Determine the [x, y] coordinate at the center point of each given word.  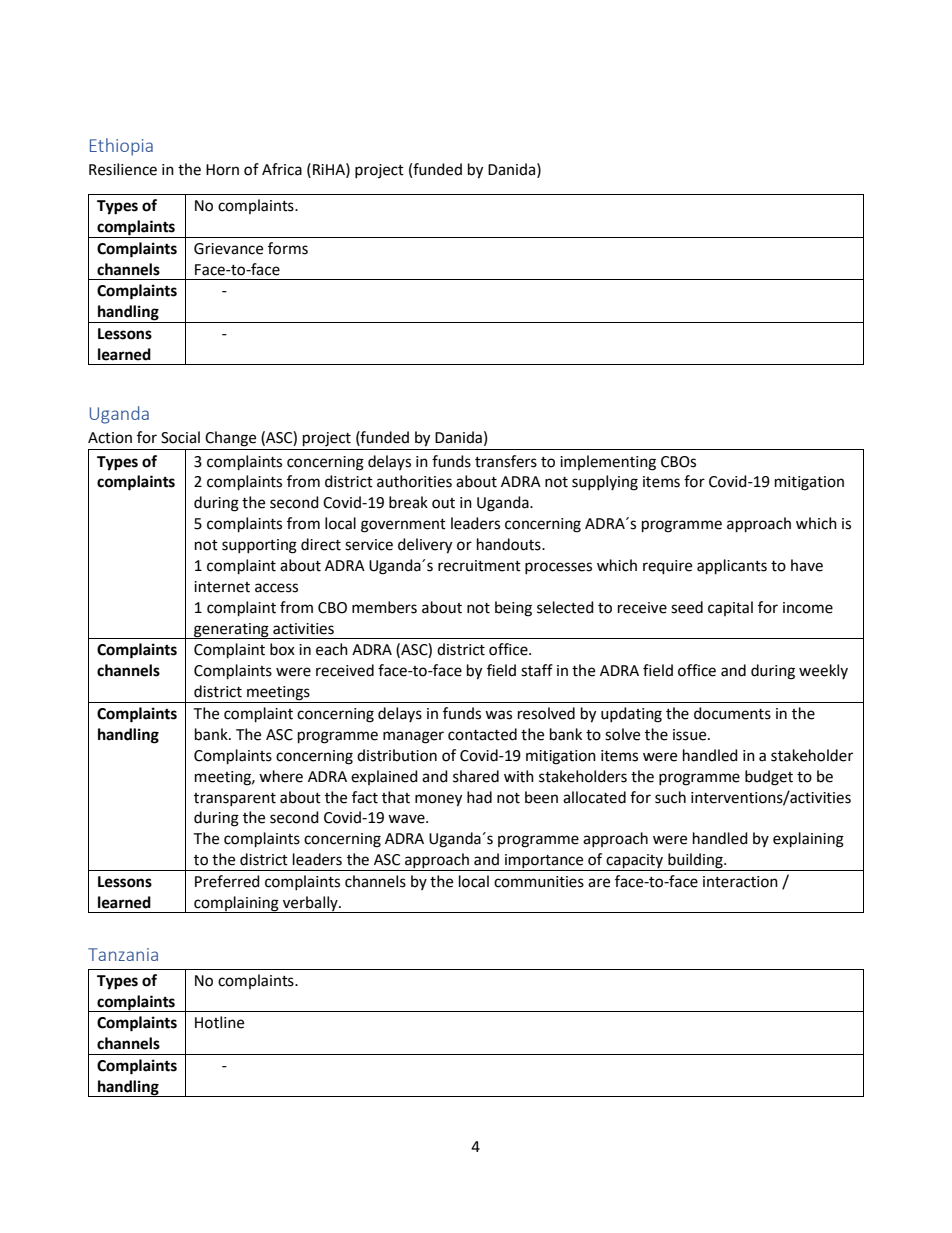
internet [222, 587]
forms [288, 248]
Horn [222, 170]
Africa [282, 169]
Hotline [219, 1022]
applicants [732, 567]
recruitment [479, 566]
